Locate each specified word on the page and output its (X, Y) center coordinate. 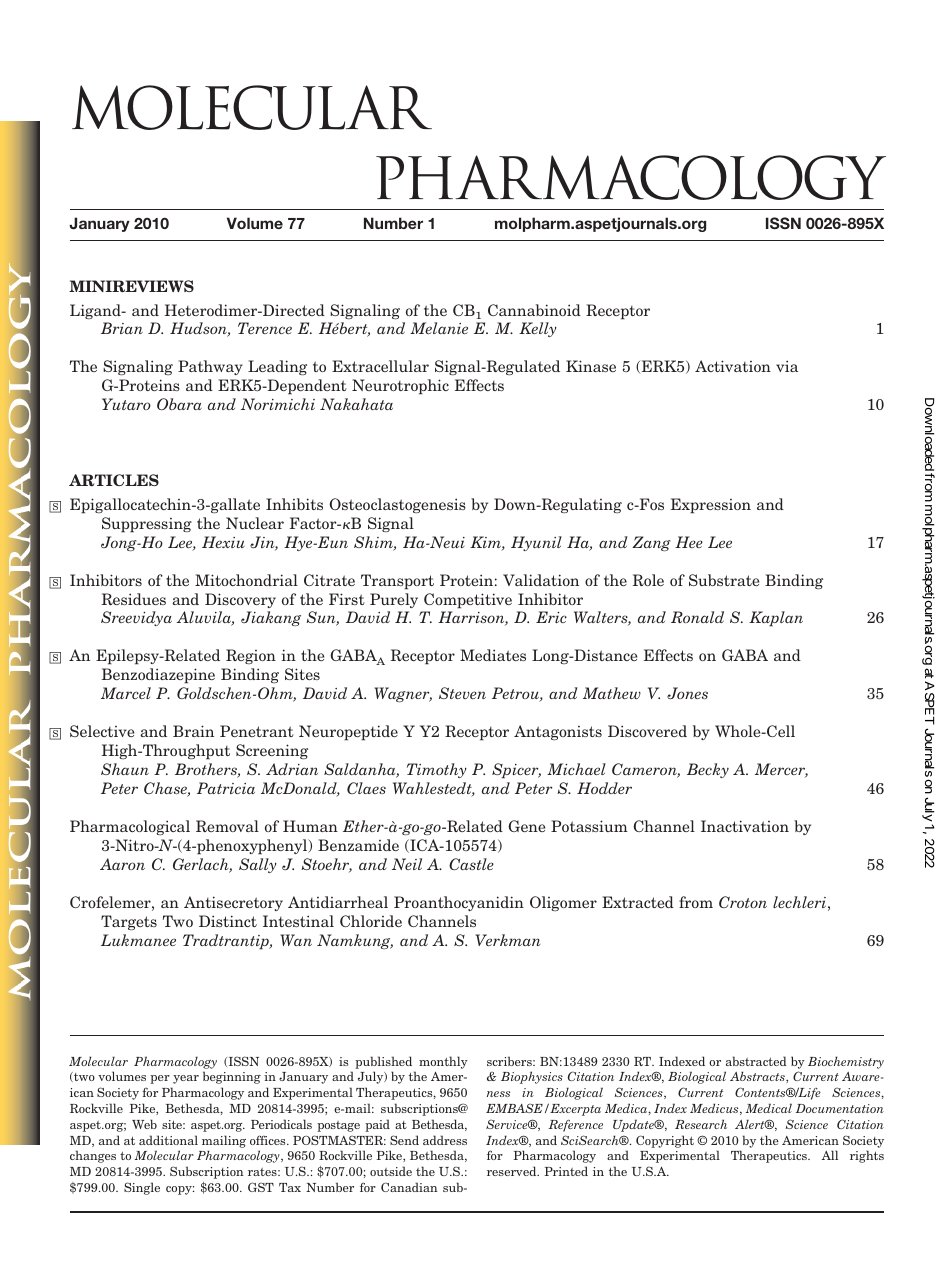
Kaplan (776, 619)
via (787, 366)
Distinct (228, 921)
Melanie (439, 328)
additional (168, 1140)
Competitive (468, 601)
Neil (407, 864)
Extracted (638, 902)
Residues (134, 599)
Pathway (210, 367)
